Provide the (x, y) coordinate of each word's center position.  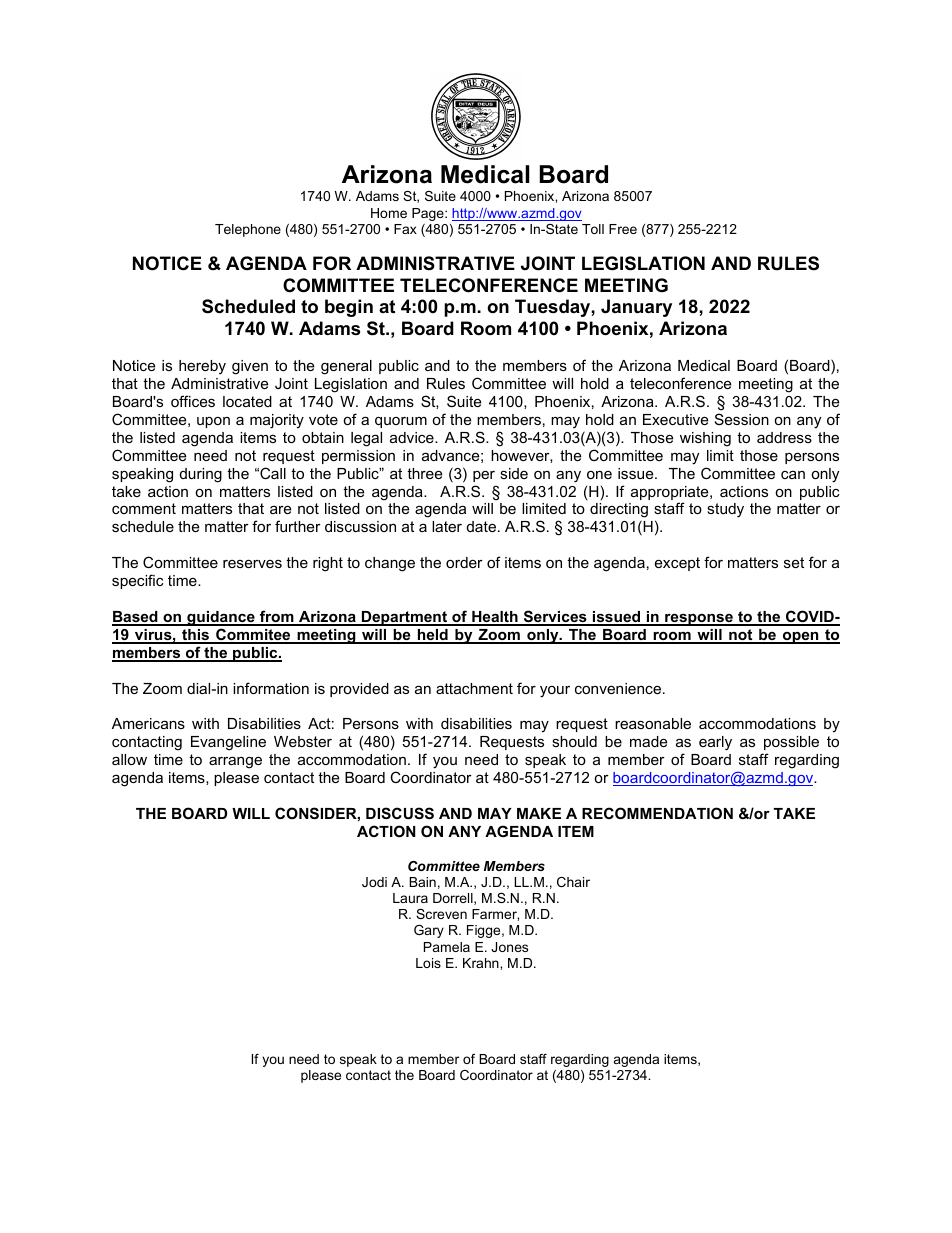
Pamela (447, 947)
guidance (221, 618)
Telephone (248, 230)
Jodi (374, 882)
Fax (405, 229)
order (464, 562)
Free (623, 229)
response (699, 619)
